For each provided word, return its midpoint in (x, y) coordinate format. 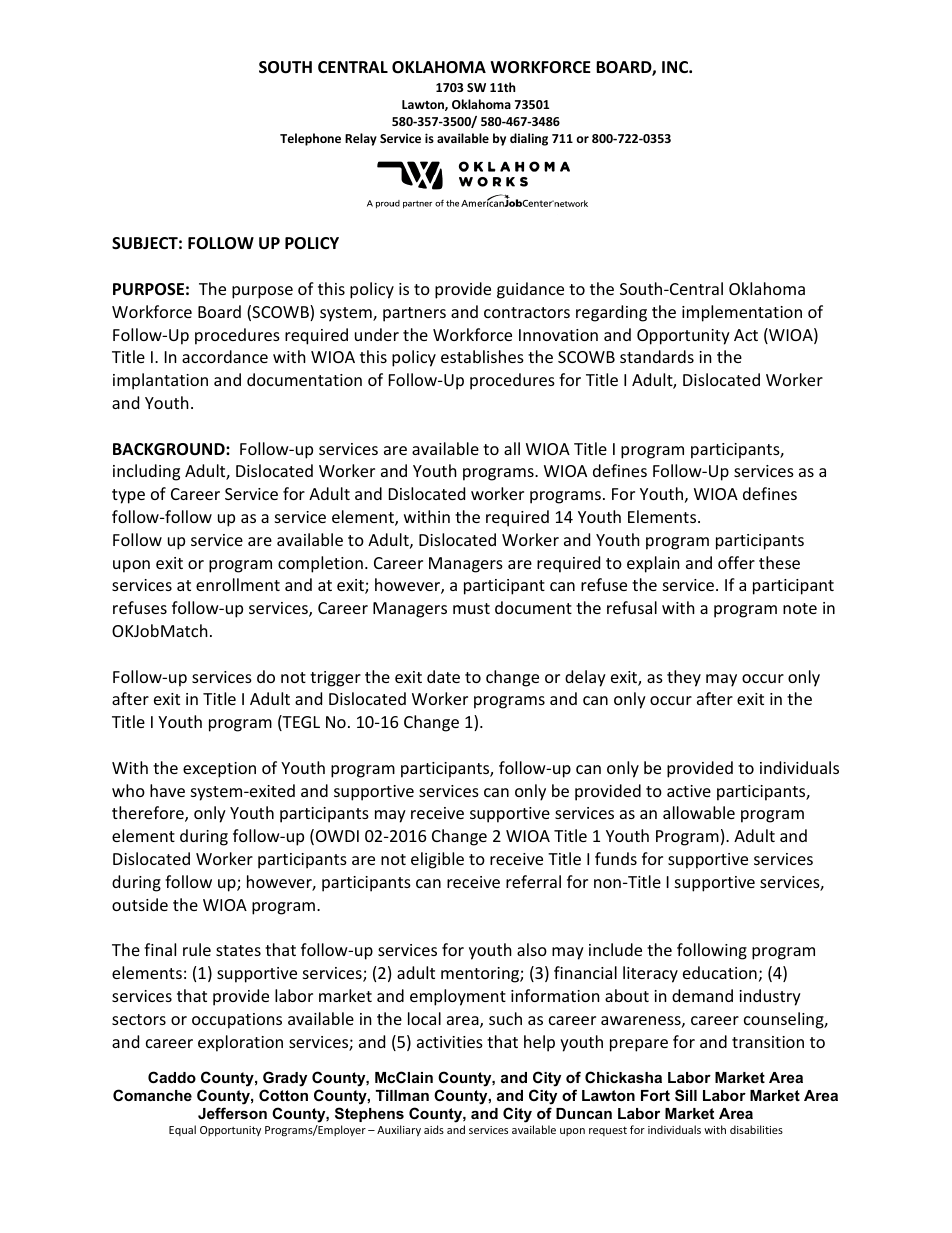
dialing (529, 139)
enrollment (238, 584)
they (684, 678)
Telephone (310, 139)
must (471, 608)
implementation (742, 313)
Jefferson (232, 1113)
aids (434, 1129)
